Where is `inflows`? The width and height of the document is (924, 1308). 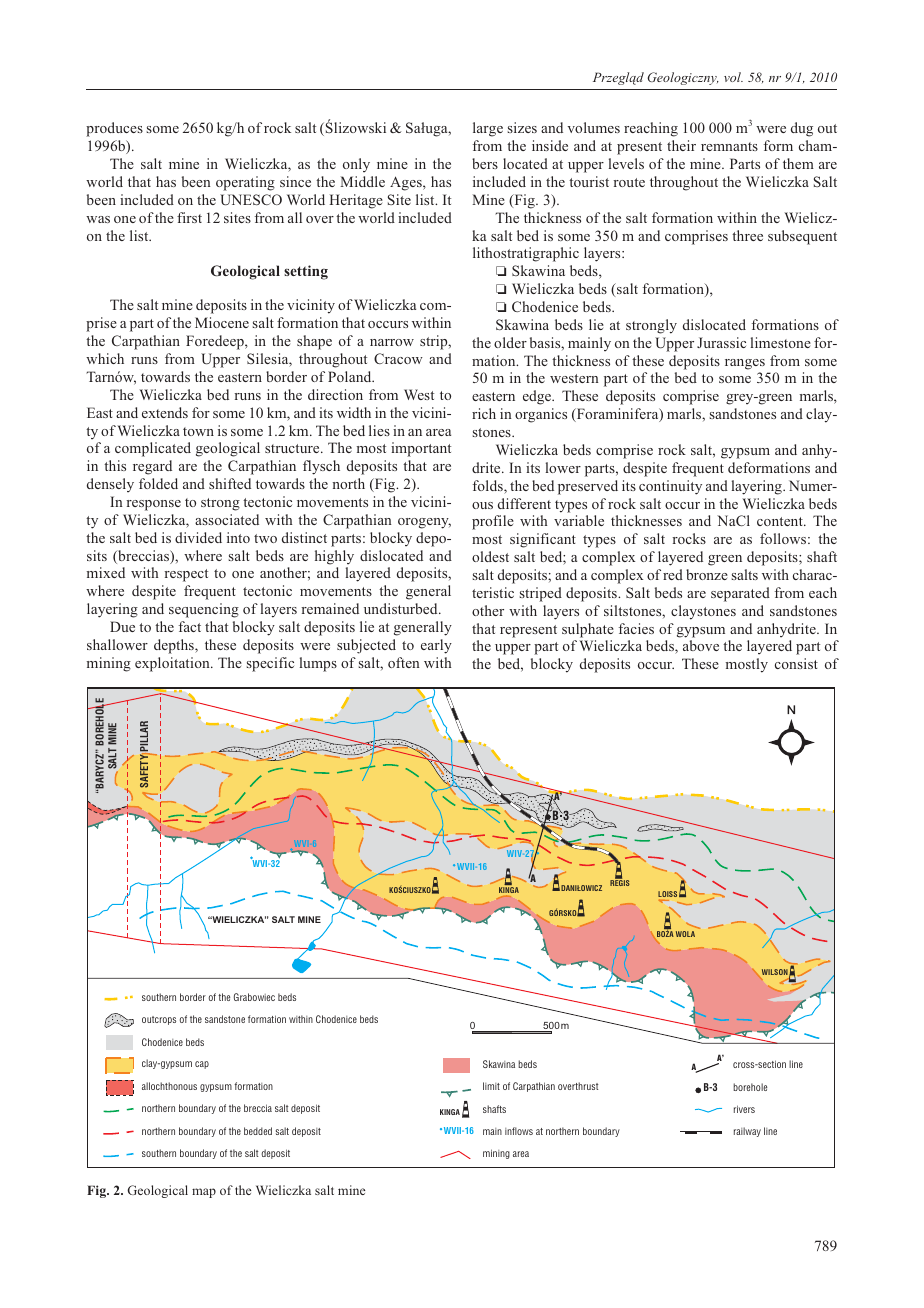
inflows is located at coordinates (519, 1131).
